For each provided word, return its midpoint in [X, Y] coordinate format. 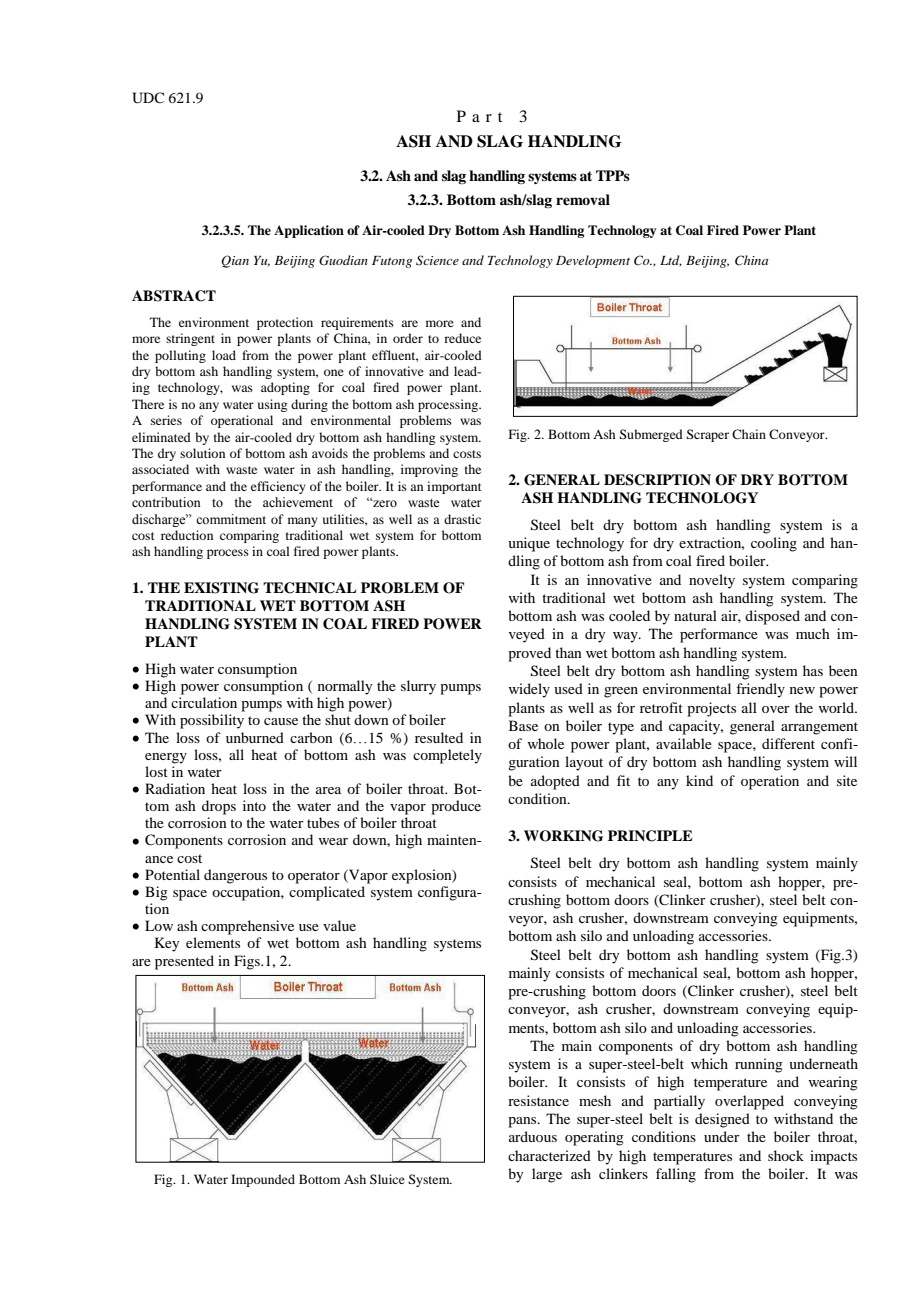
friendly [760, 690]
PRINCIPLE [650, 836]
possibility [212, 721]
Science [437, 260]
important [454, 487]
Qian [235, 261]
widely [529, 690]
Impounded [263, 1180]
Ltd [671, 261]
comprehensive [247, 927]
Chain [749, 434]
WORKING [563, 836]
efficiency [278, 487]
